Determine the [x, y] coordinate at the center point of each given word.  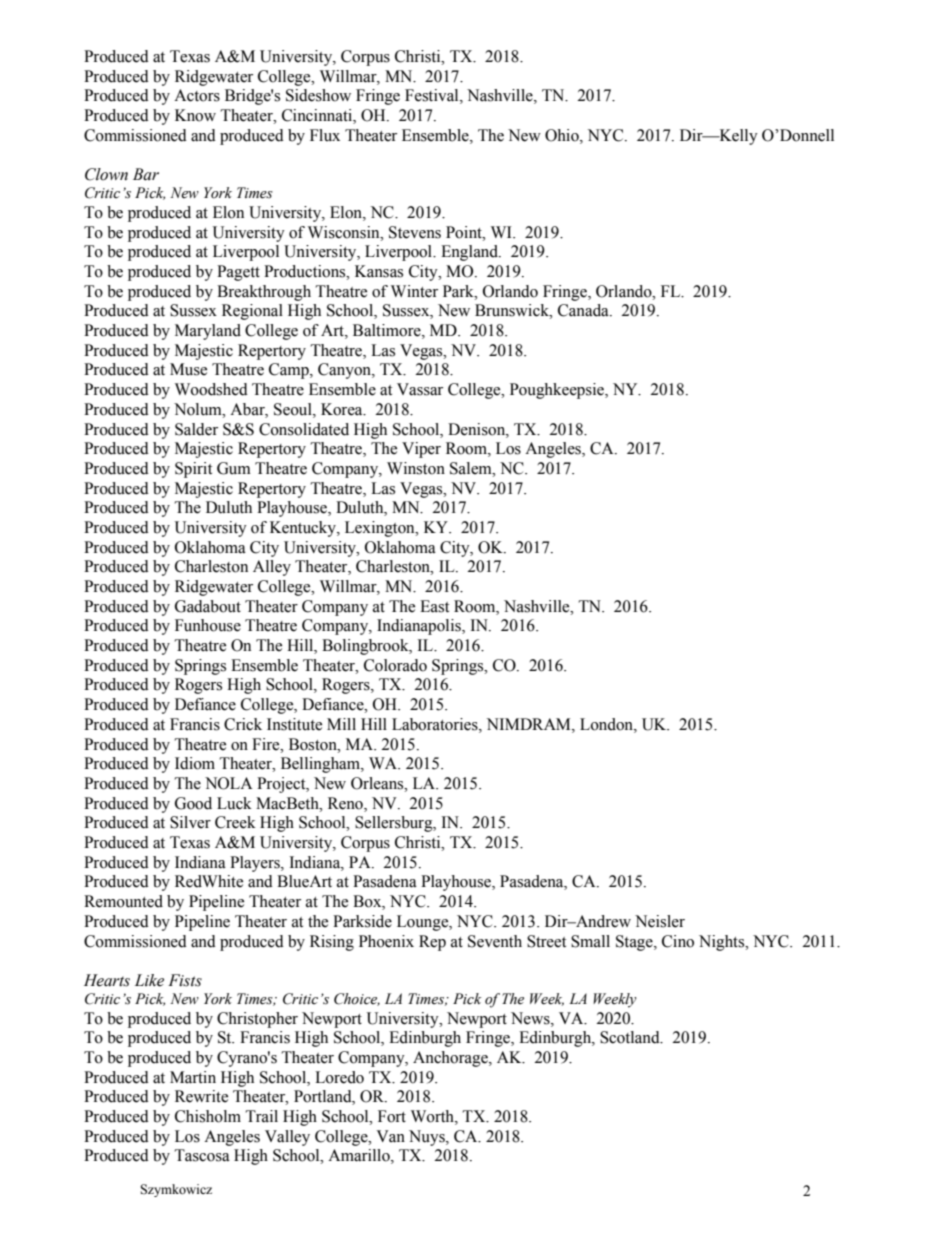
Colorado [395, 665]
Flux [325, 135]
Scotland [631, 1037]
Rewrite [201, 1096]
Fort [392, 1116]
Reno [346, 803]
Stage [635, 943]
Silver [190, 822]
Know [195, 115]
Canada [584, 310]
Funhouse [208, 625]
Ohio [563, 135]
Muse [188, 369]
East [434, 606]
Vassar [420, 389]
